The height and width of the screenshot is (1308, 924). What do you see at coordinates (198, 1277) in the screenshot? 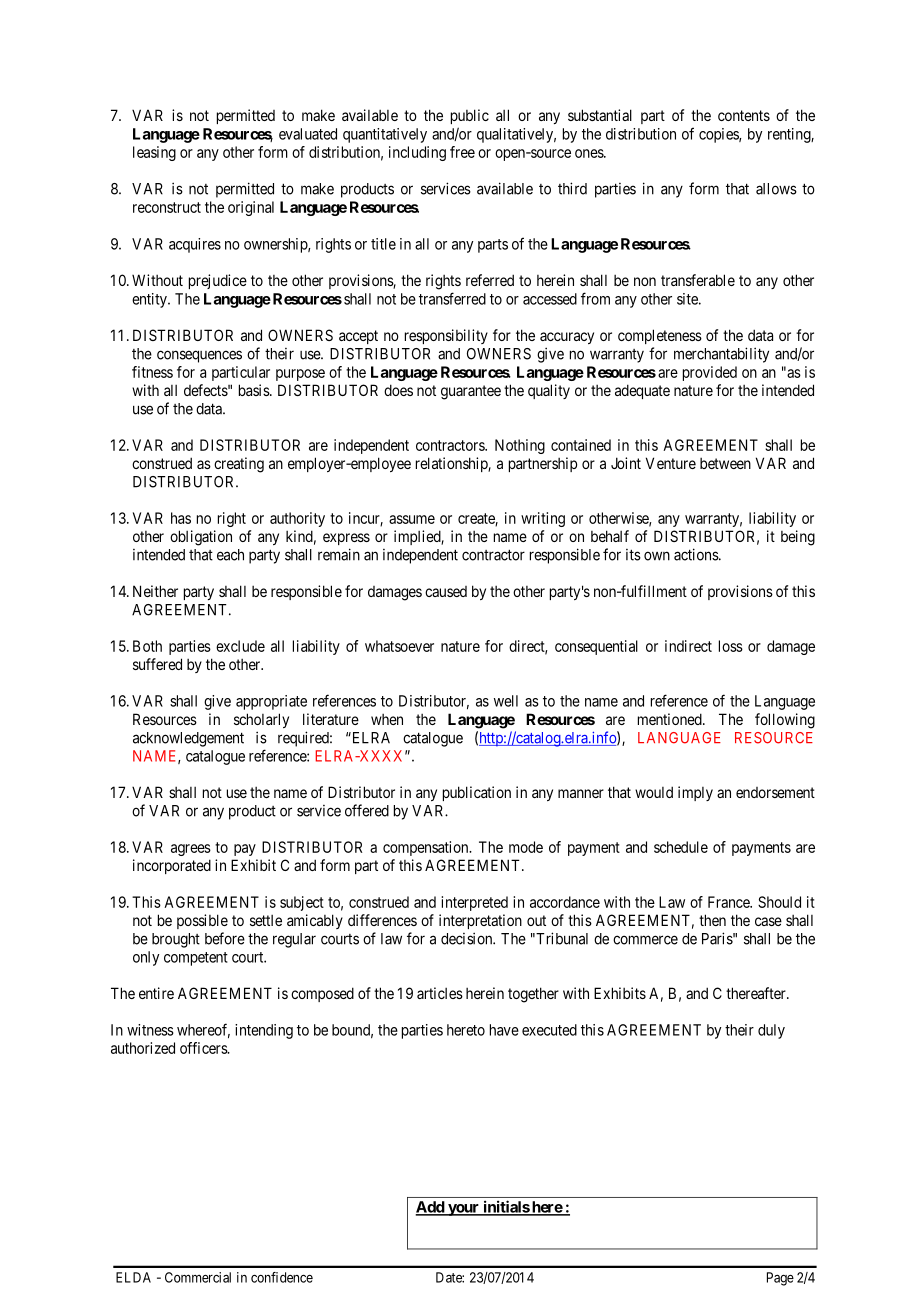
I see `Commercial` at bounding box center [198, 1277].
